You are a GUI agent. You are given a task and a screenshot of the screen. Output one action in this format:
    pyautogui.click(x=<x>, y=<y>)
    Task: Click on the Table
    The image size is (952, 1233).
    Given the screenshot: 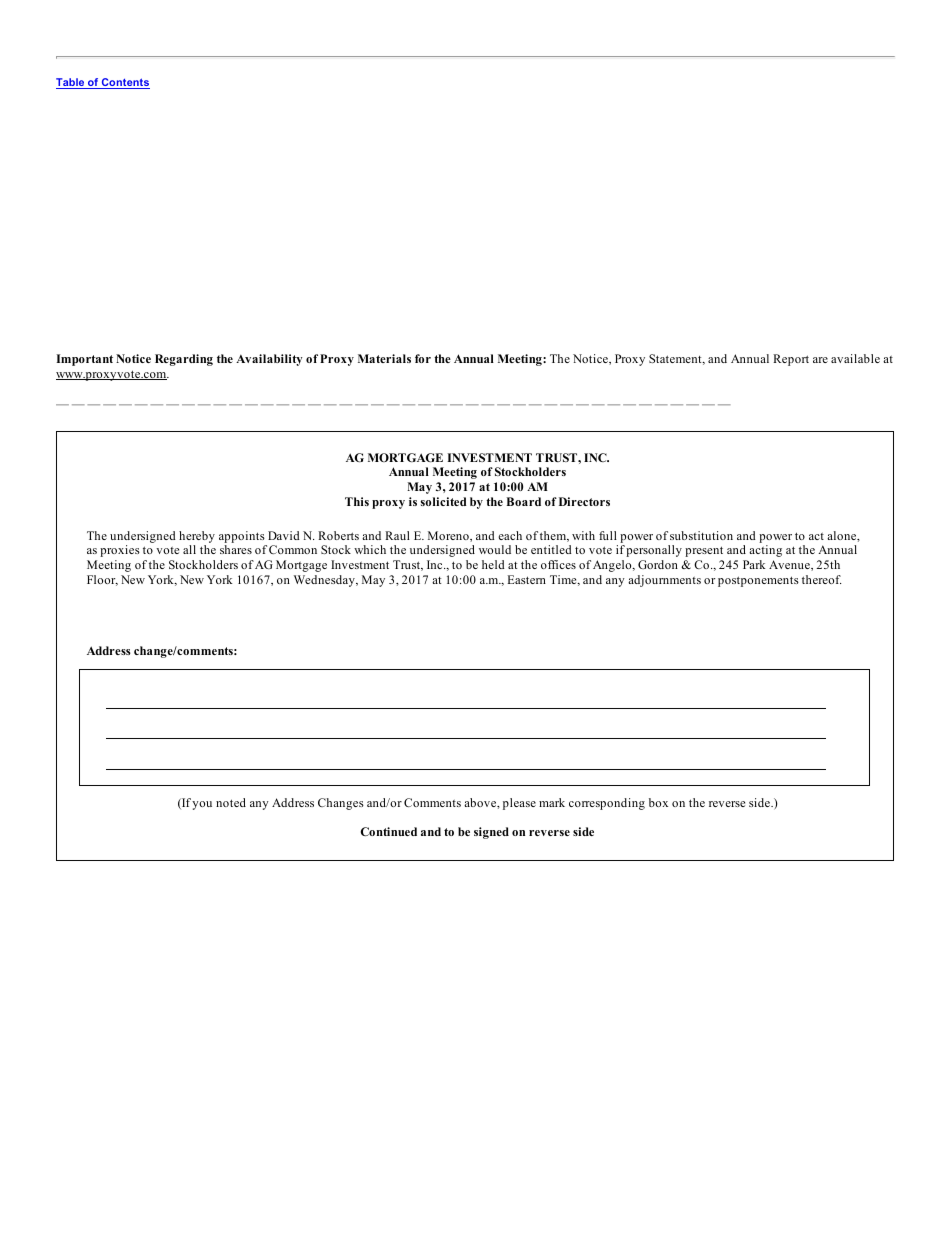 What is the action you would take?
    pyautogui.click(x=71, y=83)
